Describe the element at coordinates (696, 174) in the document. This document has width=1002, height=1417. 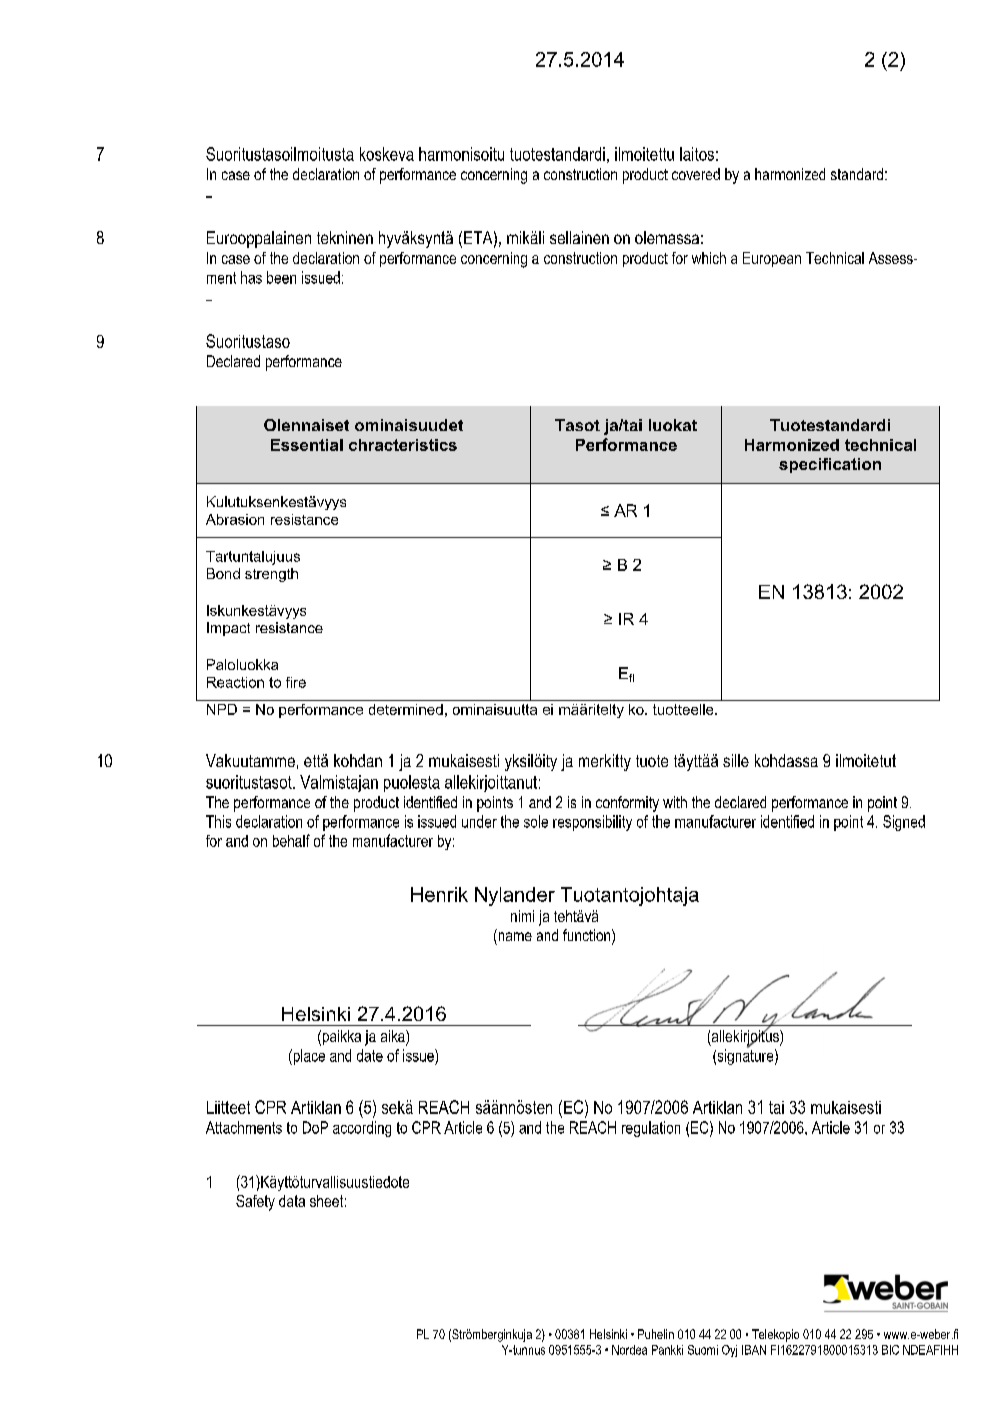
I see `covered` at that location.
